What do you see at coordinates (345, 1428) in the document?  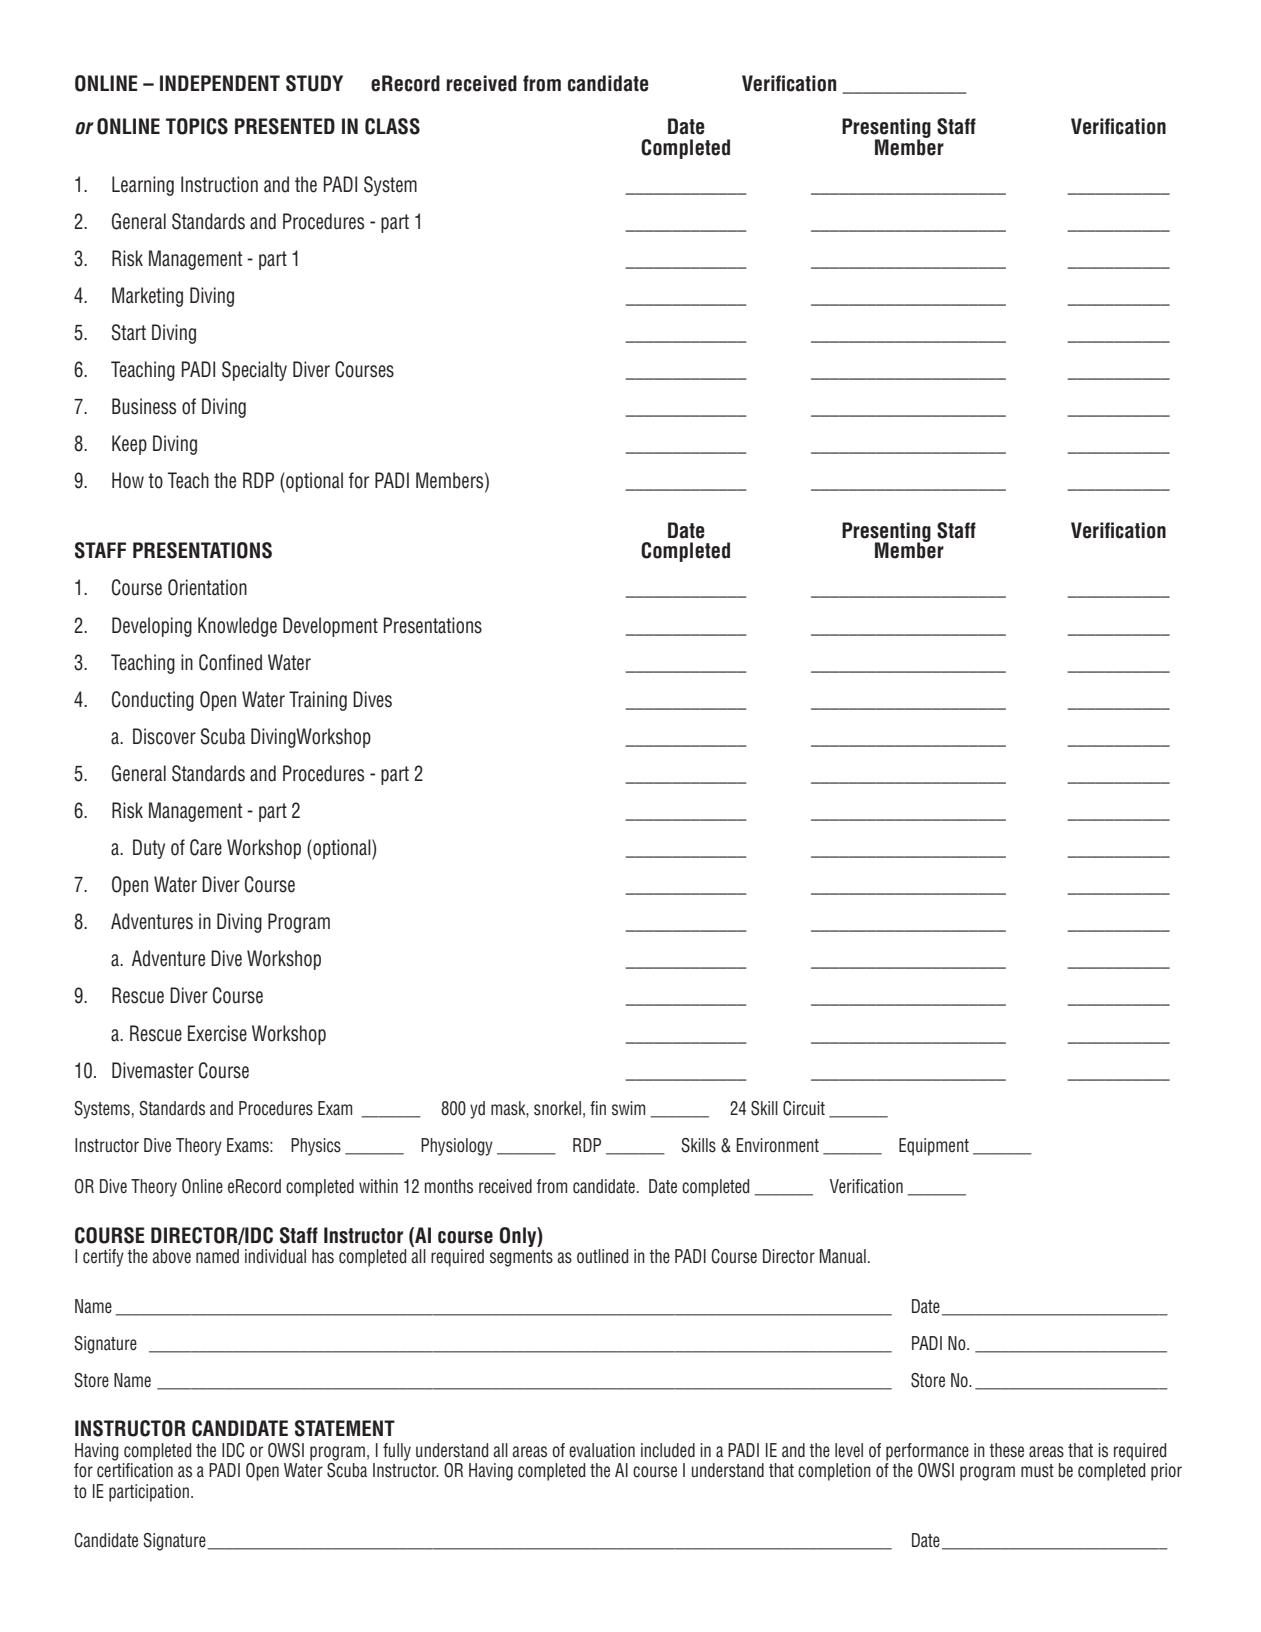 I see `STATEMENT` at bounding box center [345, 1428].
